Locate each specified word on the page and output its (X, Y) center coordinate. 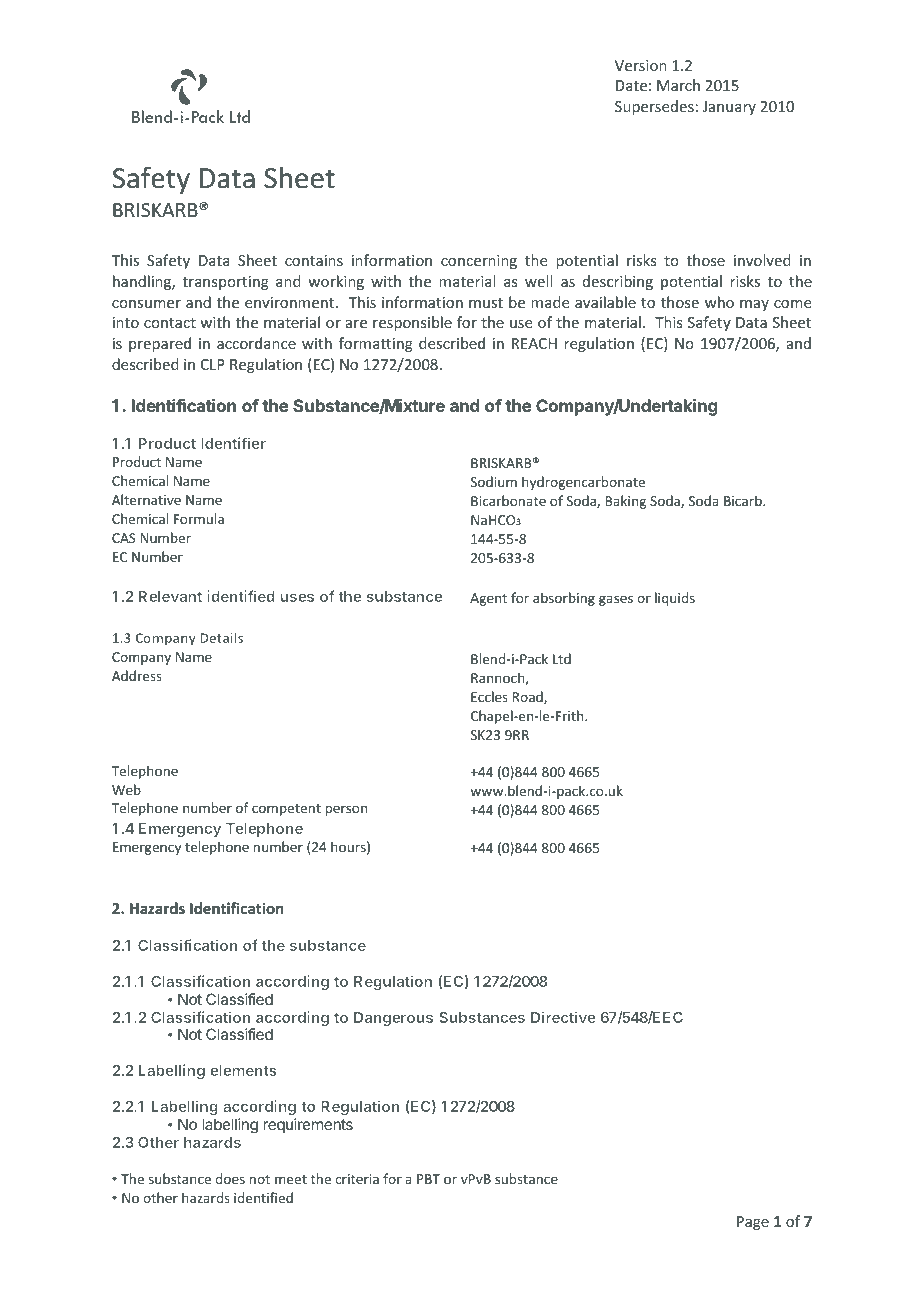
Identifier (233, 443)
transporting (226, 283)
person (346, 810)
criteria (357, 1179)
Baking (625, 502)
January (729, 108)
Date (631, 85)
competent (286, 810)
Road (528, 697)
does (230, 1178)
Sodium (494, 481)
